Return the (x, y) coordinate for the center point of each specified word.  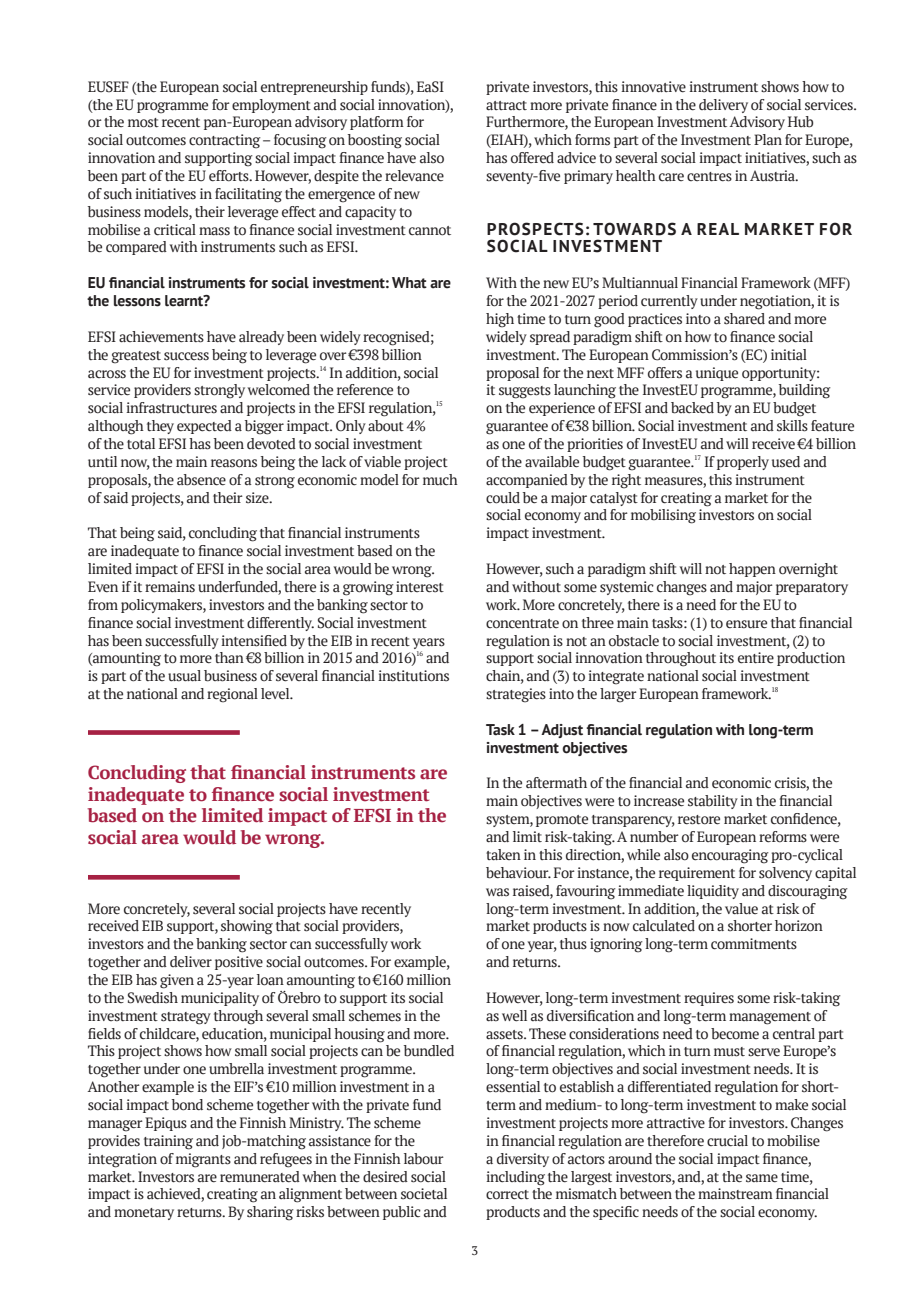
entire (756, 658)
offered (532, 158)
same (762, 1178)
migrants (203, 1160)
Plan (768, 139)
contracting (225, 141)
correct (507, 1195)
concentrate (522, 624)
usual (184, 676)
